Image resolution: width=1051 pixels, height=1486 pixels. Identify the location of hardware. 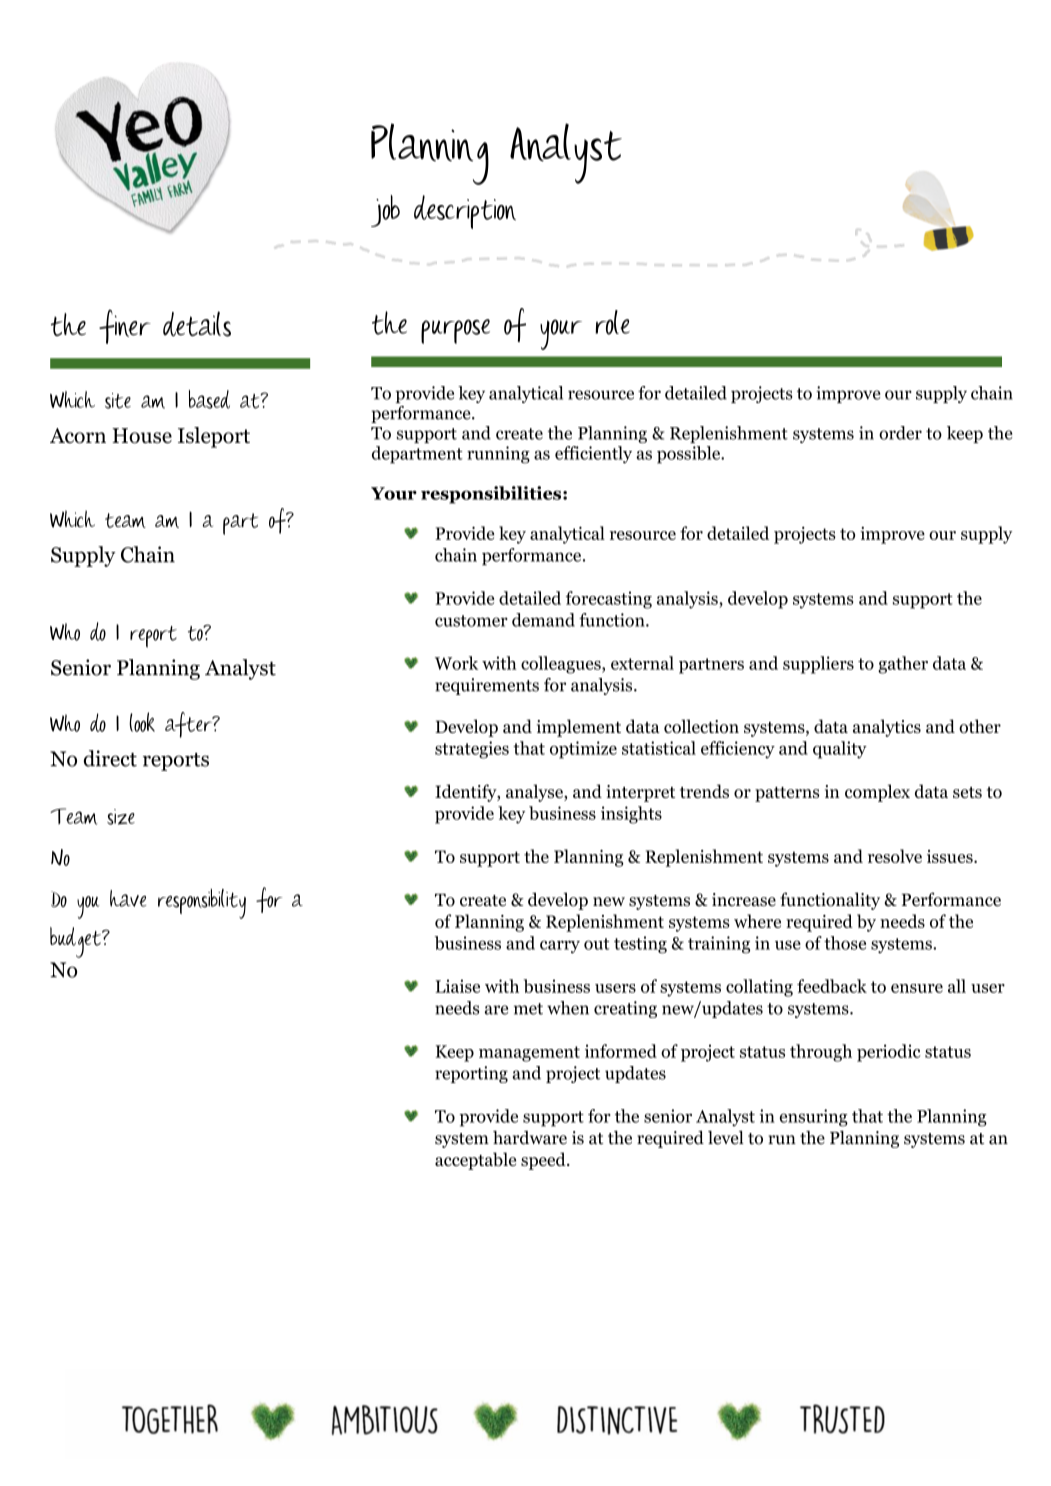
(530, 1138).
